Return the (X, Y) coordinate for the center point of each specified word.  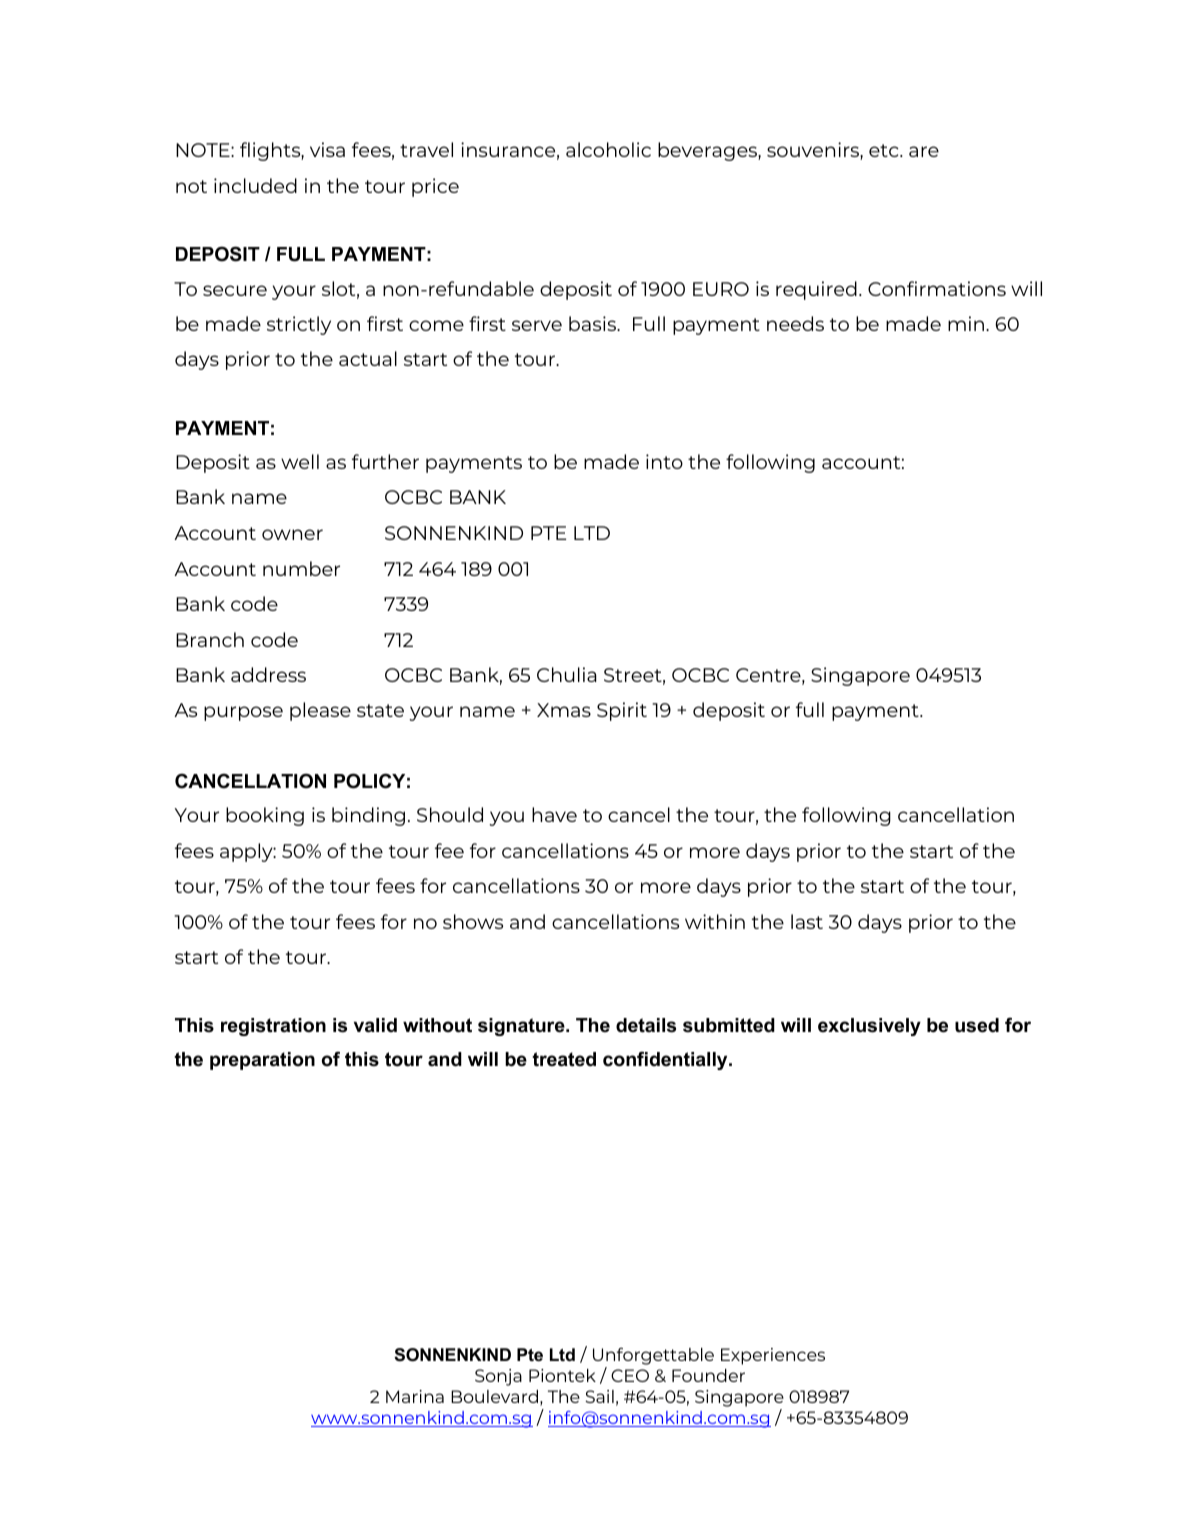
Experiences (773, 1356)
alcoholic (608, 149)
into (664, 461)
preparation (262, 1061)
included (255, 185)
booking (265, 816)
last (807, 921)
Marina (415, 1396)
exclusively (869, 1027)
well (300, 461)
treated (564, 1059)
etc (885, 150)
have (554, 814)
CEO (630, 1375)
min (966, 323)
